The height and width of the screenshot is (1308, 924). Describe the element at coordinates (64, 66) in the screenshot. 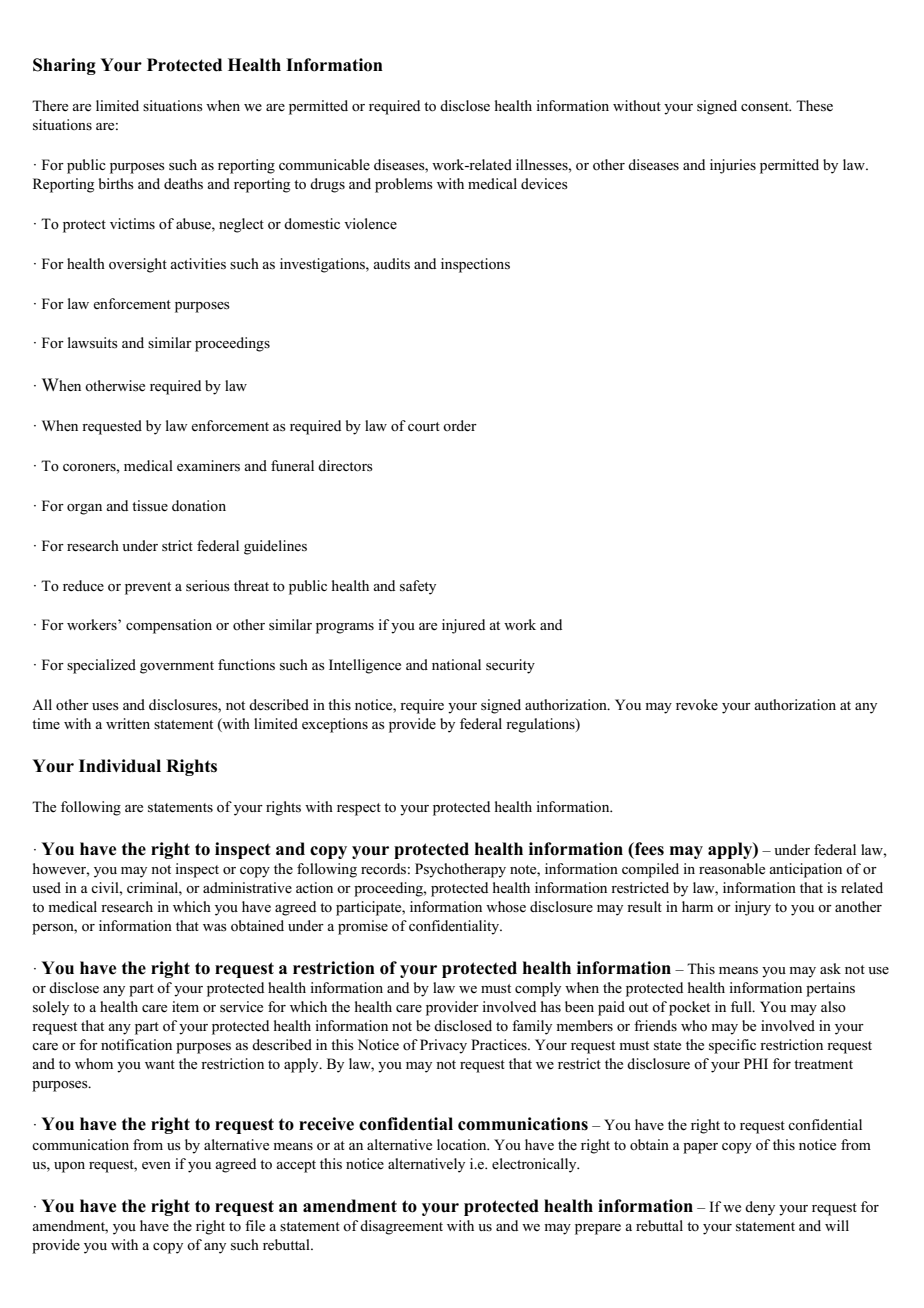

I see `Sharing` at that location.
